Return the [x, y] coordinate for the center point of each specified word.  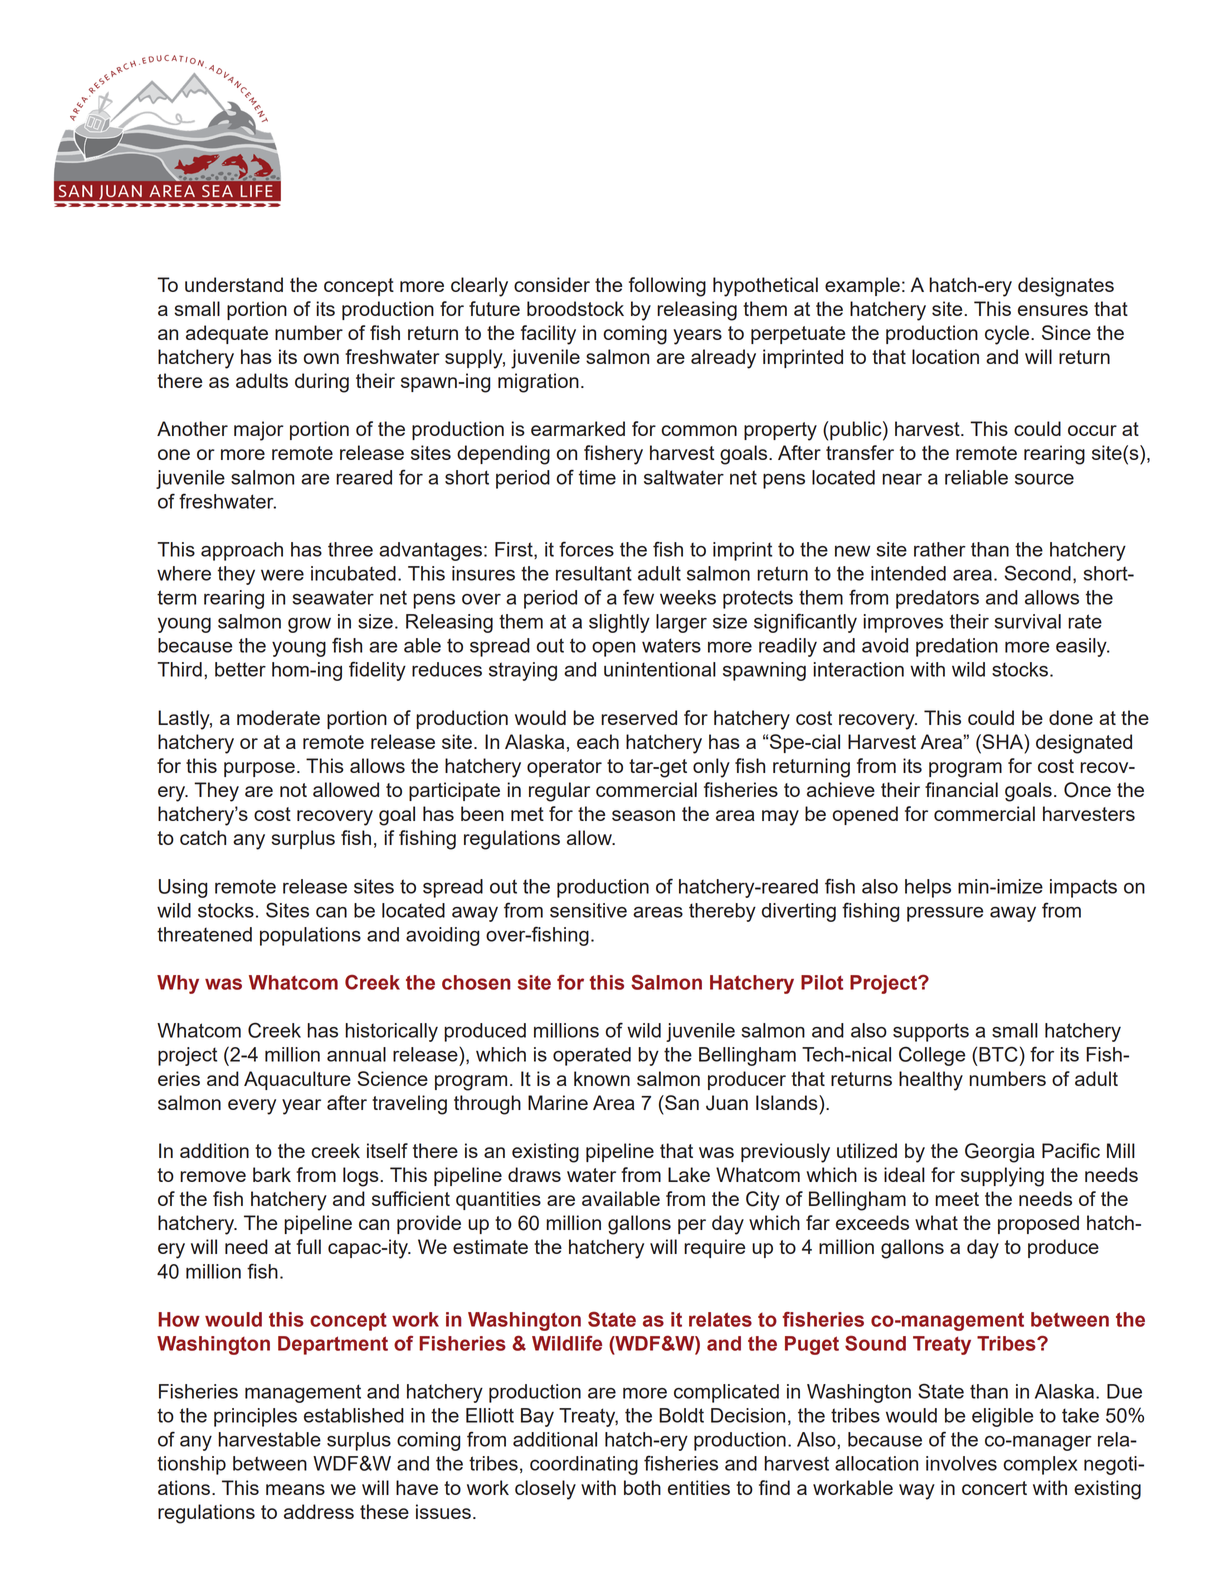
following [667, 287]
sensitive [588, 910]
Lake [689, 1174]
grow [309, 625]
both [642, 1487]
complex [1040, 1465]
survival [1027, 621]
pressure [945, 914]
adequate [227, 334]
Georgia [1000, 1153]
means [295, 1489]
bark [272, 1174]
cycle [1008, 335]
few [638, 597]
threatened [204, 934]
